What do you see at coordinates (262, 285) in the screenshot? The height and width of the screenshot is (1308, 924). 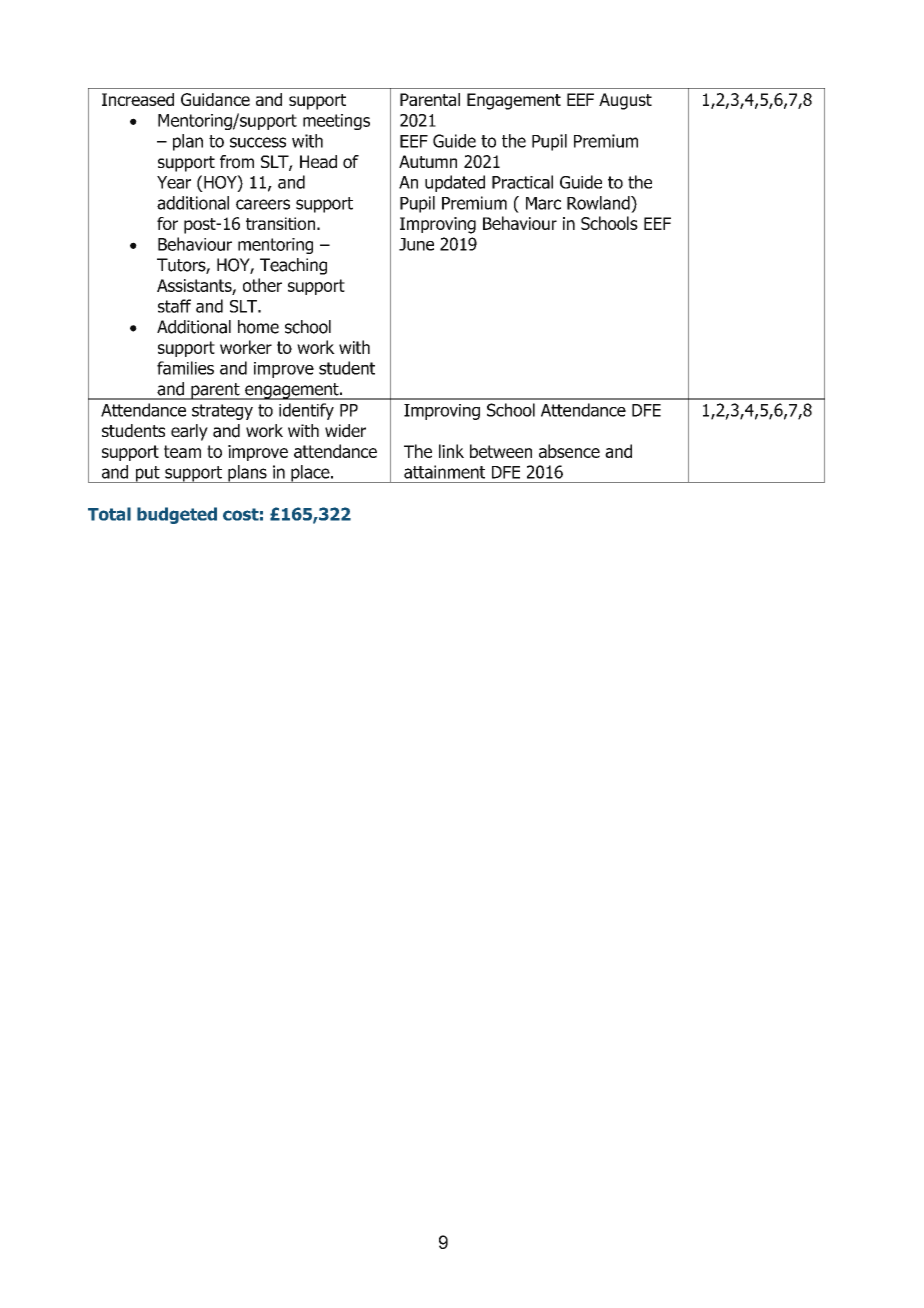 I see `other` at bounding box center [262, 285].
